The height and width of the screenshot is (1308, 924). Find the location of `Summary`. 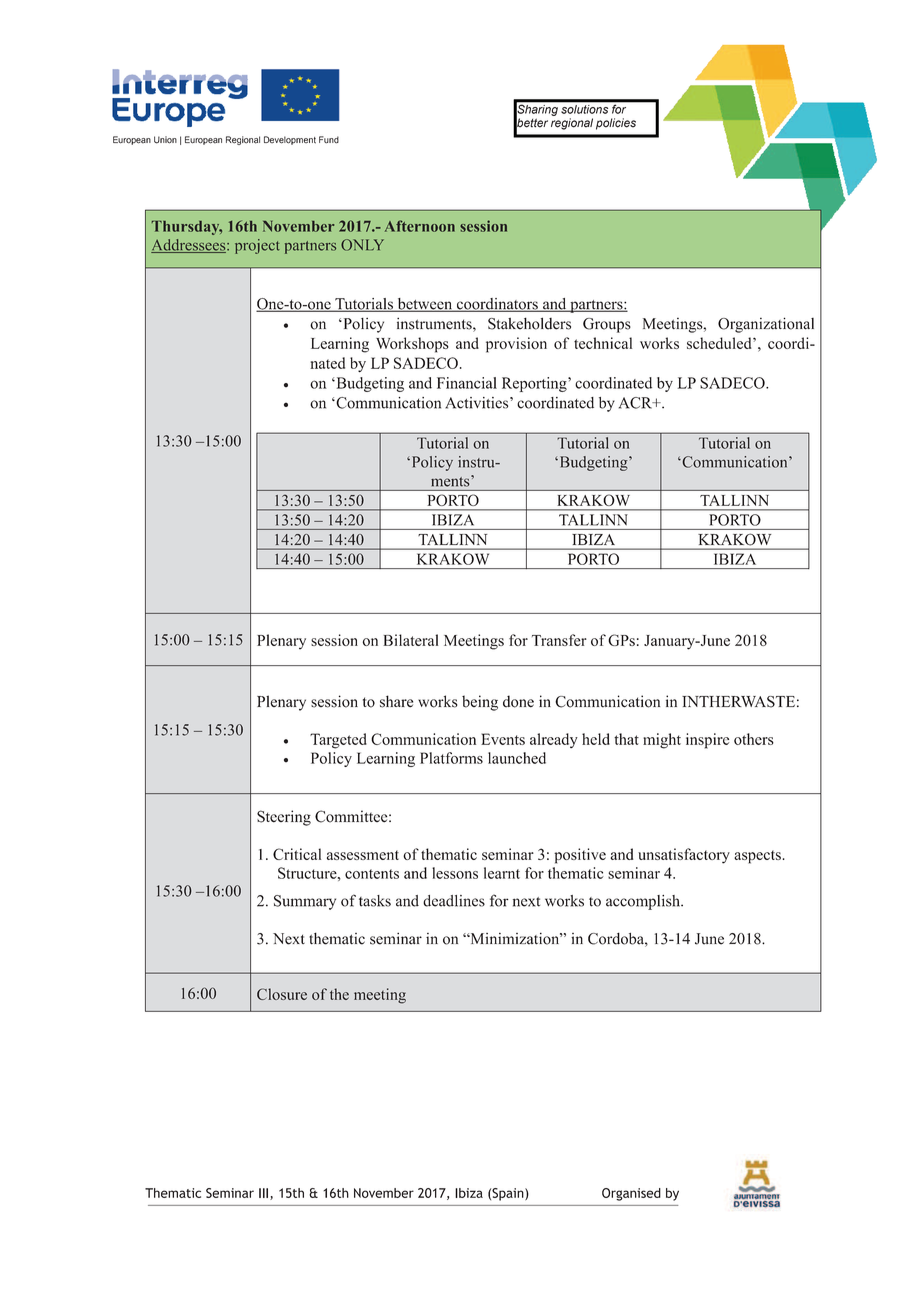

Summary is located at coordinates (305, 902).
